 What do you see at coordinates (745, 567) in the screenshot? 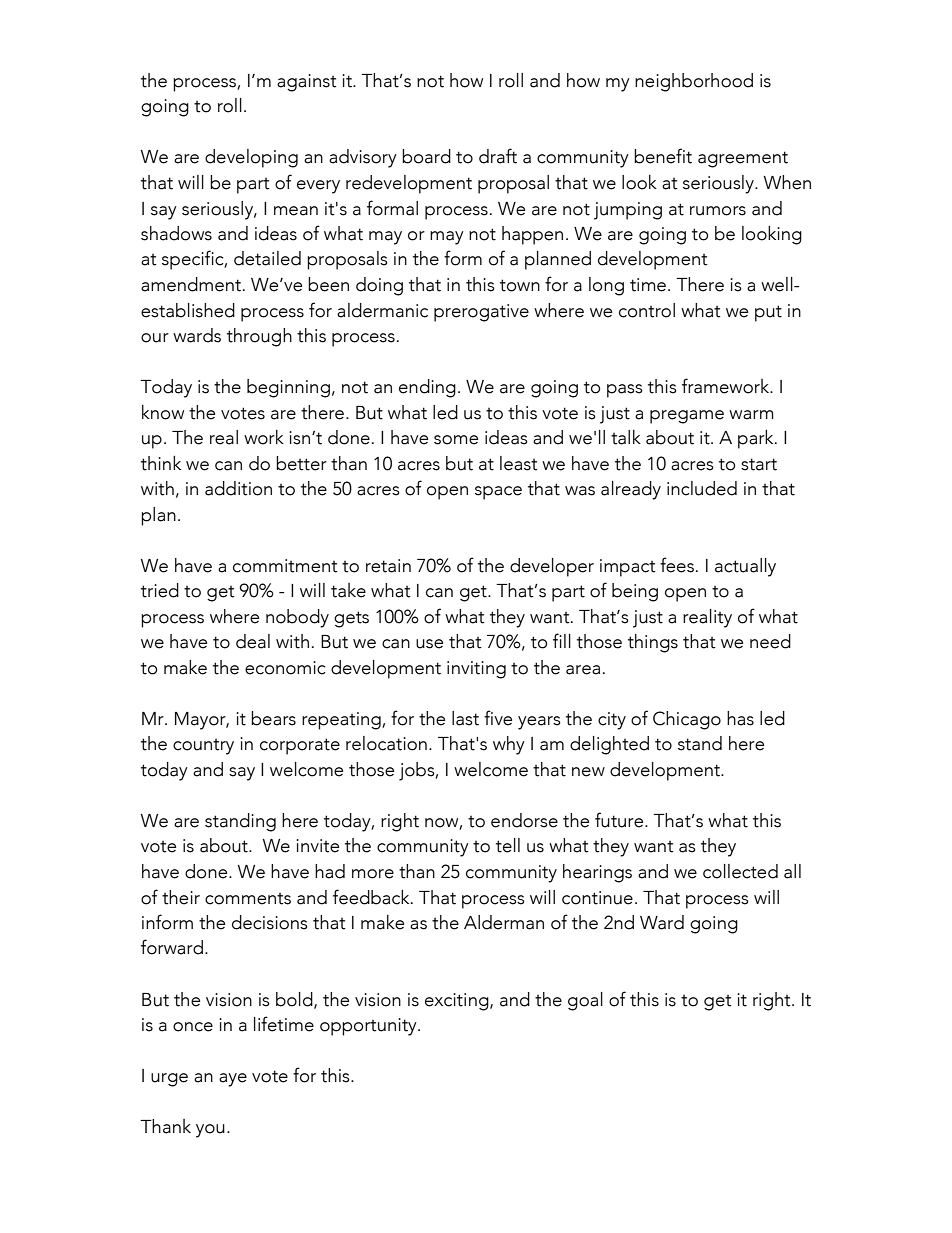
I see `actually` at bounding box center [745, 567].
